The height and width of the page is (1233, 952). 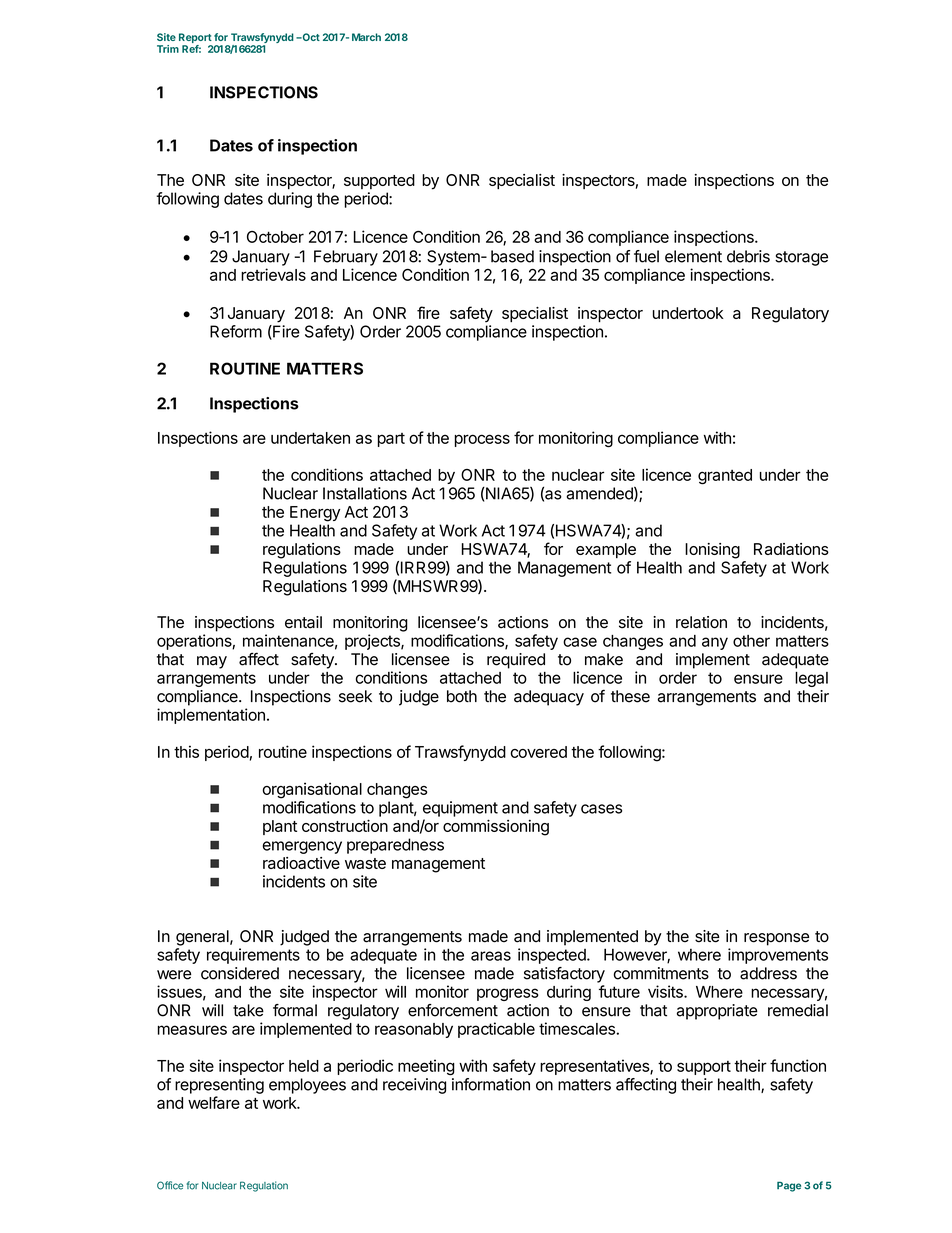 What do you see at coordinates (346, 258) in the page?
I see `February` at bounding box center [346, 258].
